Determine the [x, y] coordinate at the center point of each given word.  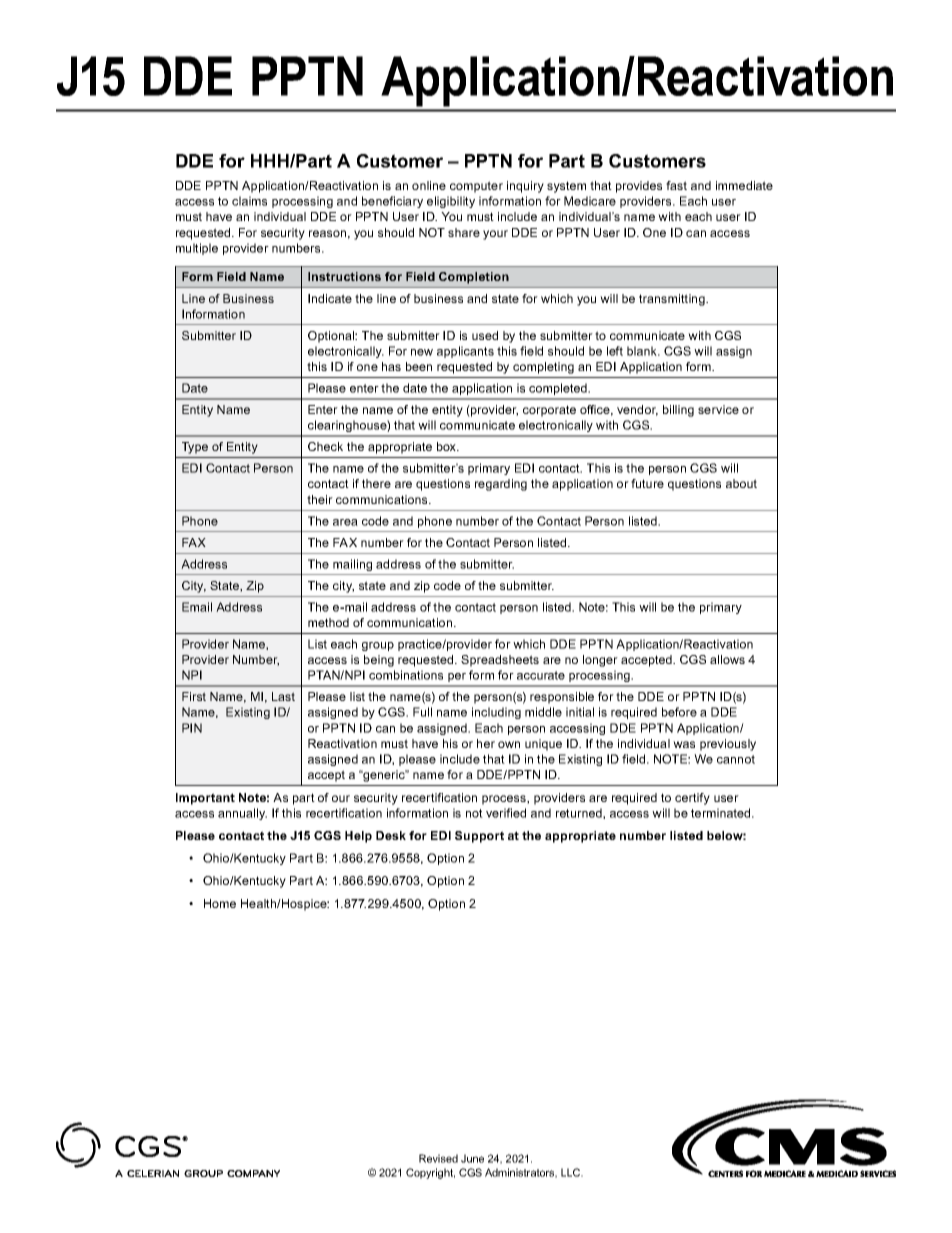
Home [220, 903]
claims [249, 201]
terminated [722, 813]
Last [283, 696]
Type [195, 448]
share [464, 232]
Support [479, 837]
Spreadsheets [500, 661]
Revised [438, 1158]
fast [676, 185]
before [679, 712]
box [448, 446]
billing [678, 411]
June [472, 1158]
